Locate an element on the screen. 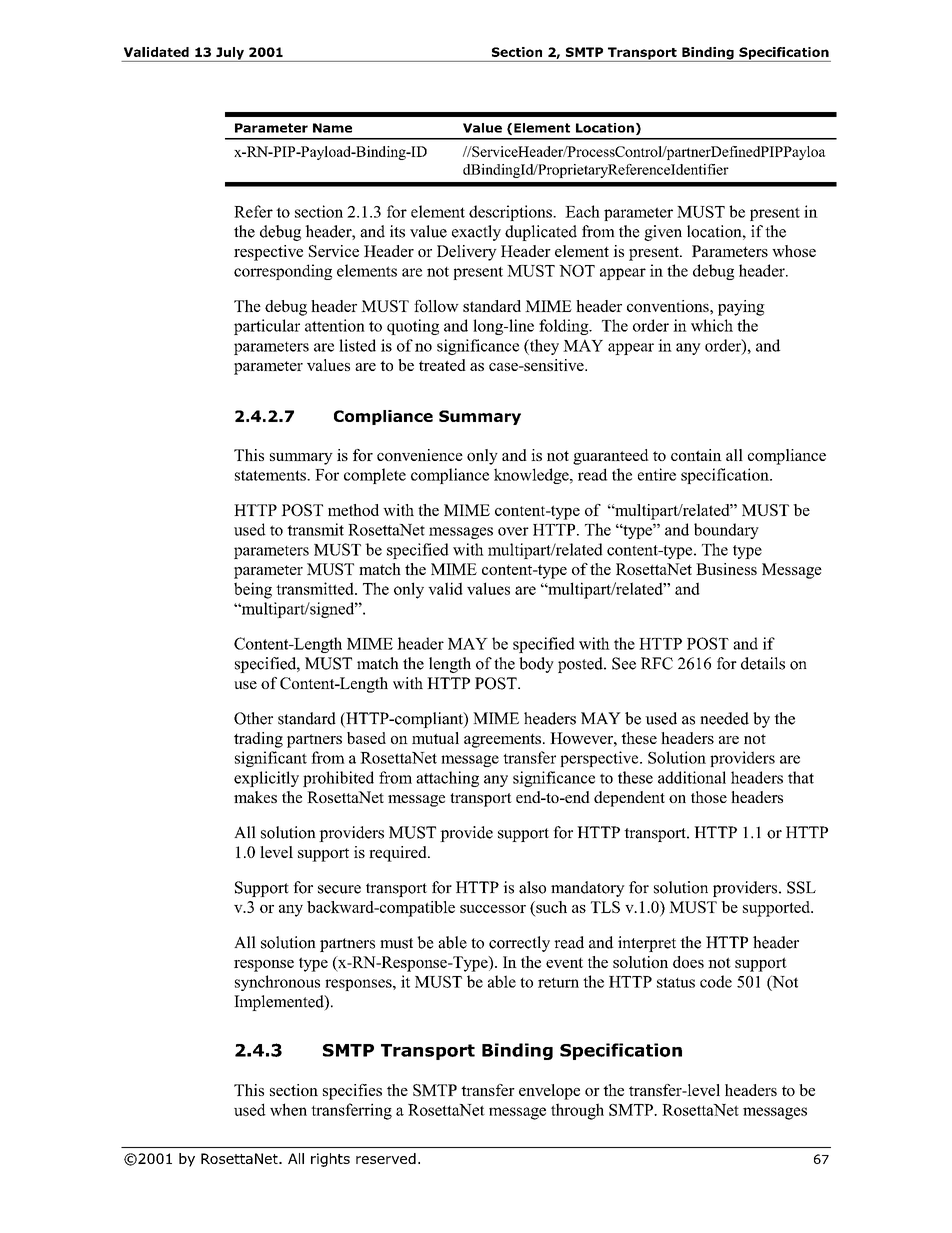  through is located at coordinates (577, 1111).
